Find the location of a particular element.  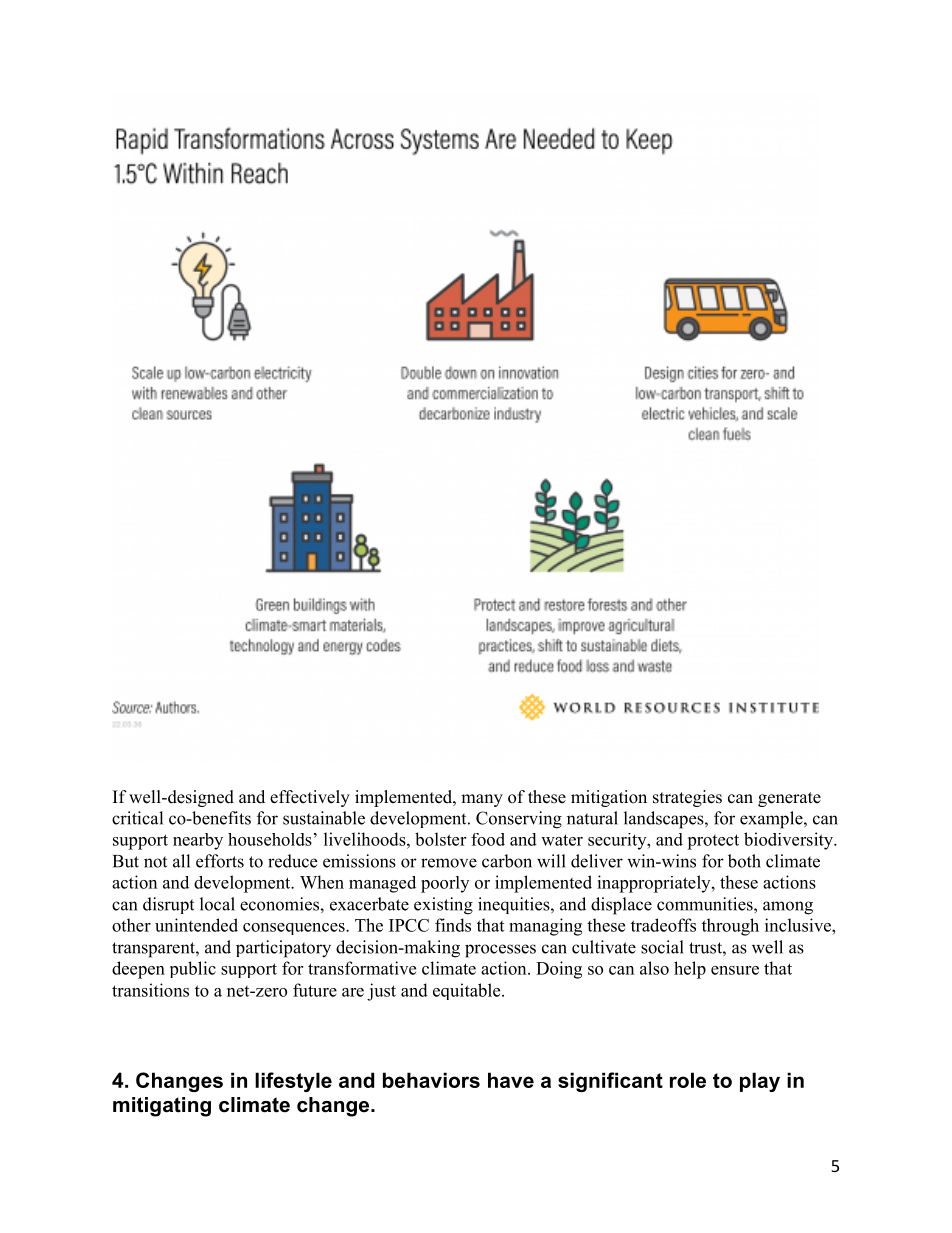

behaviors is located at coordinates (431, 1080).
